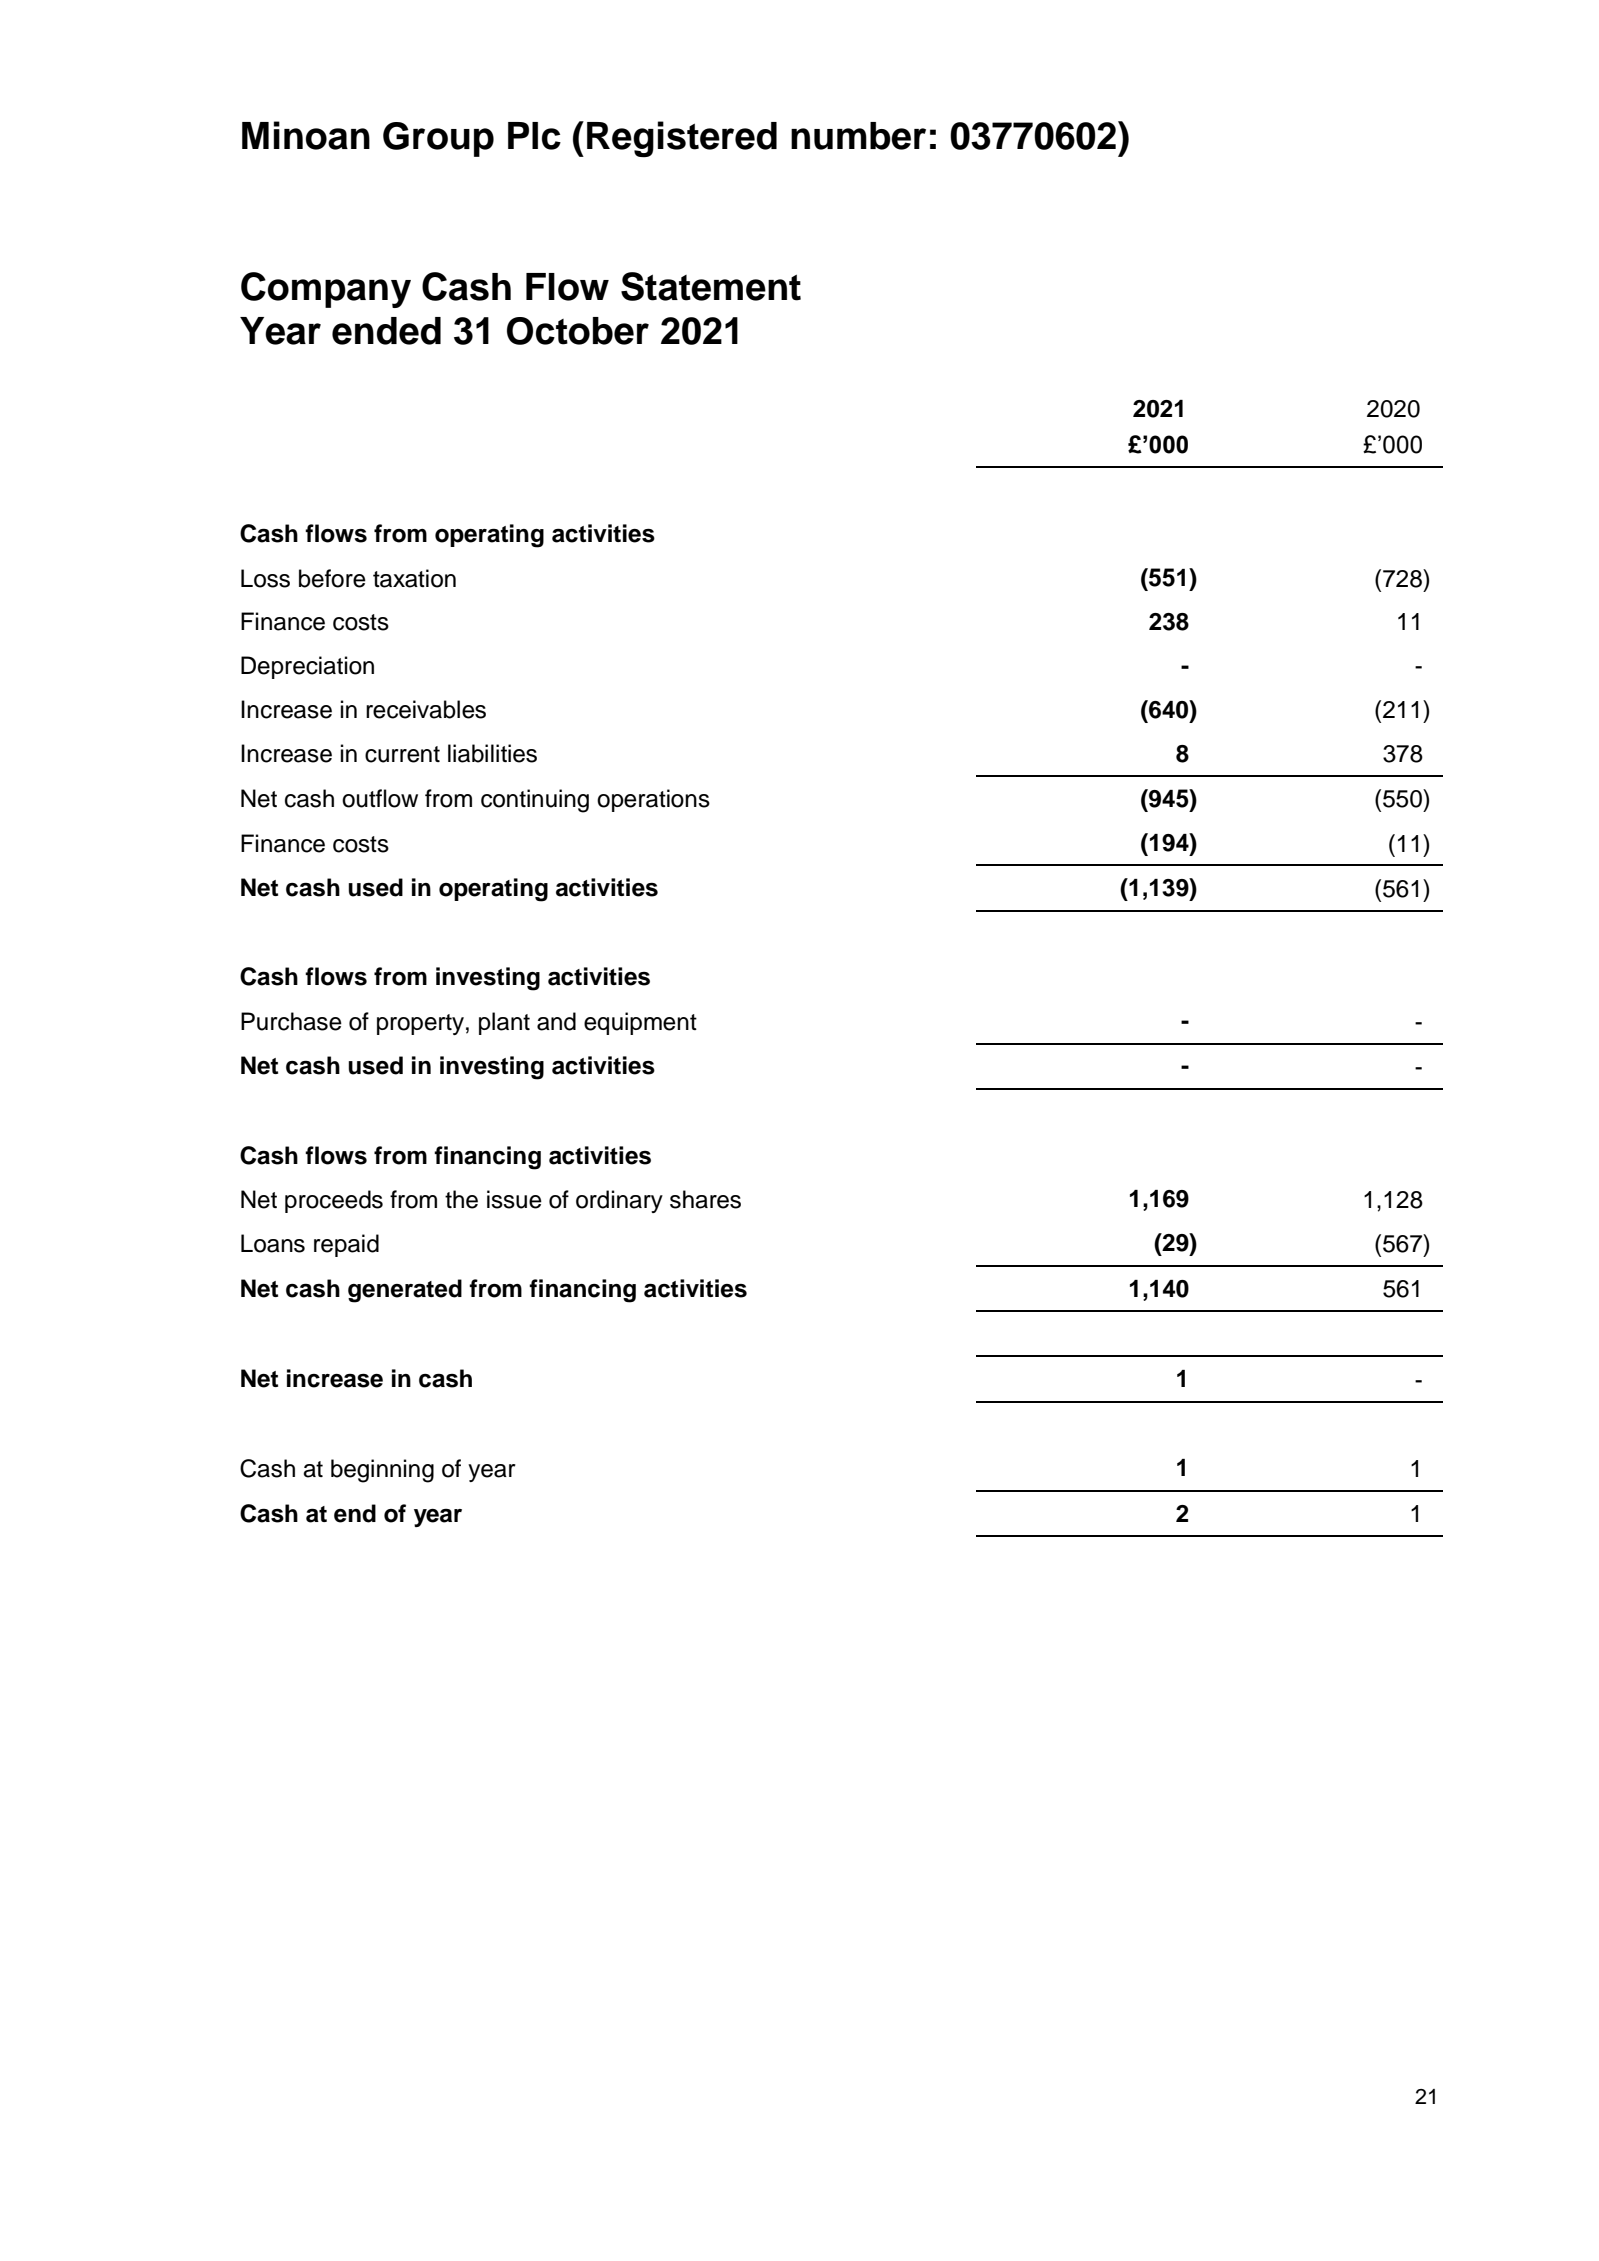 Image resolution: width=1599 pixels, height=2261 pixels. Describe the element at coordinates (306, 135) in the image. I see `Minoan` at that location.
